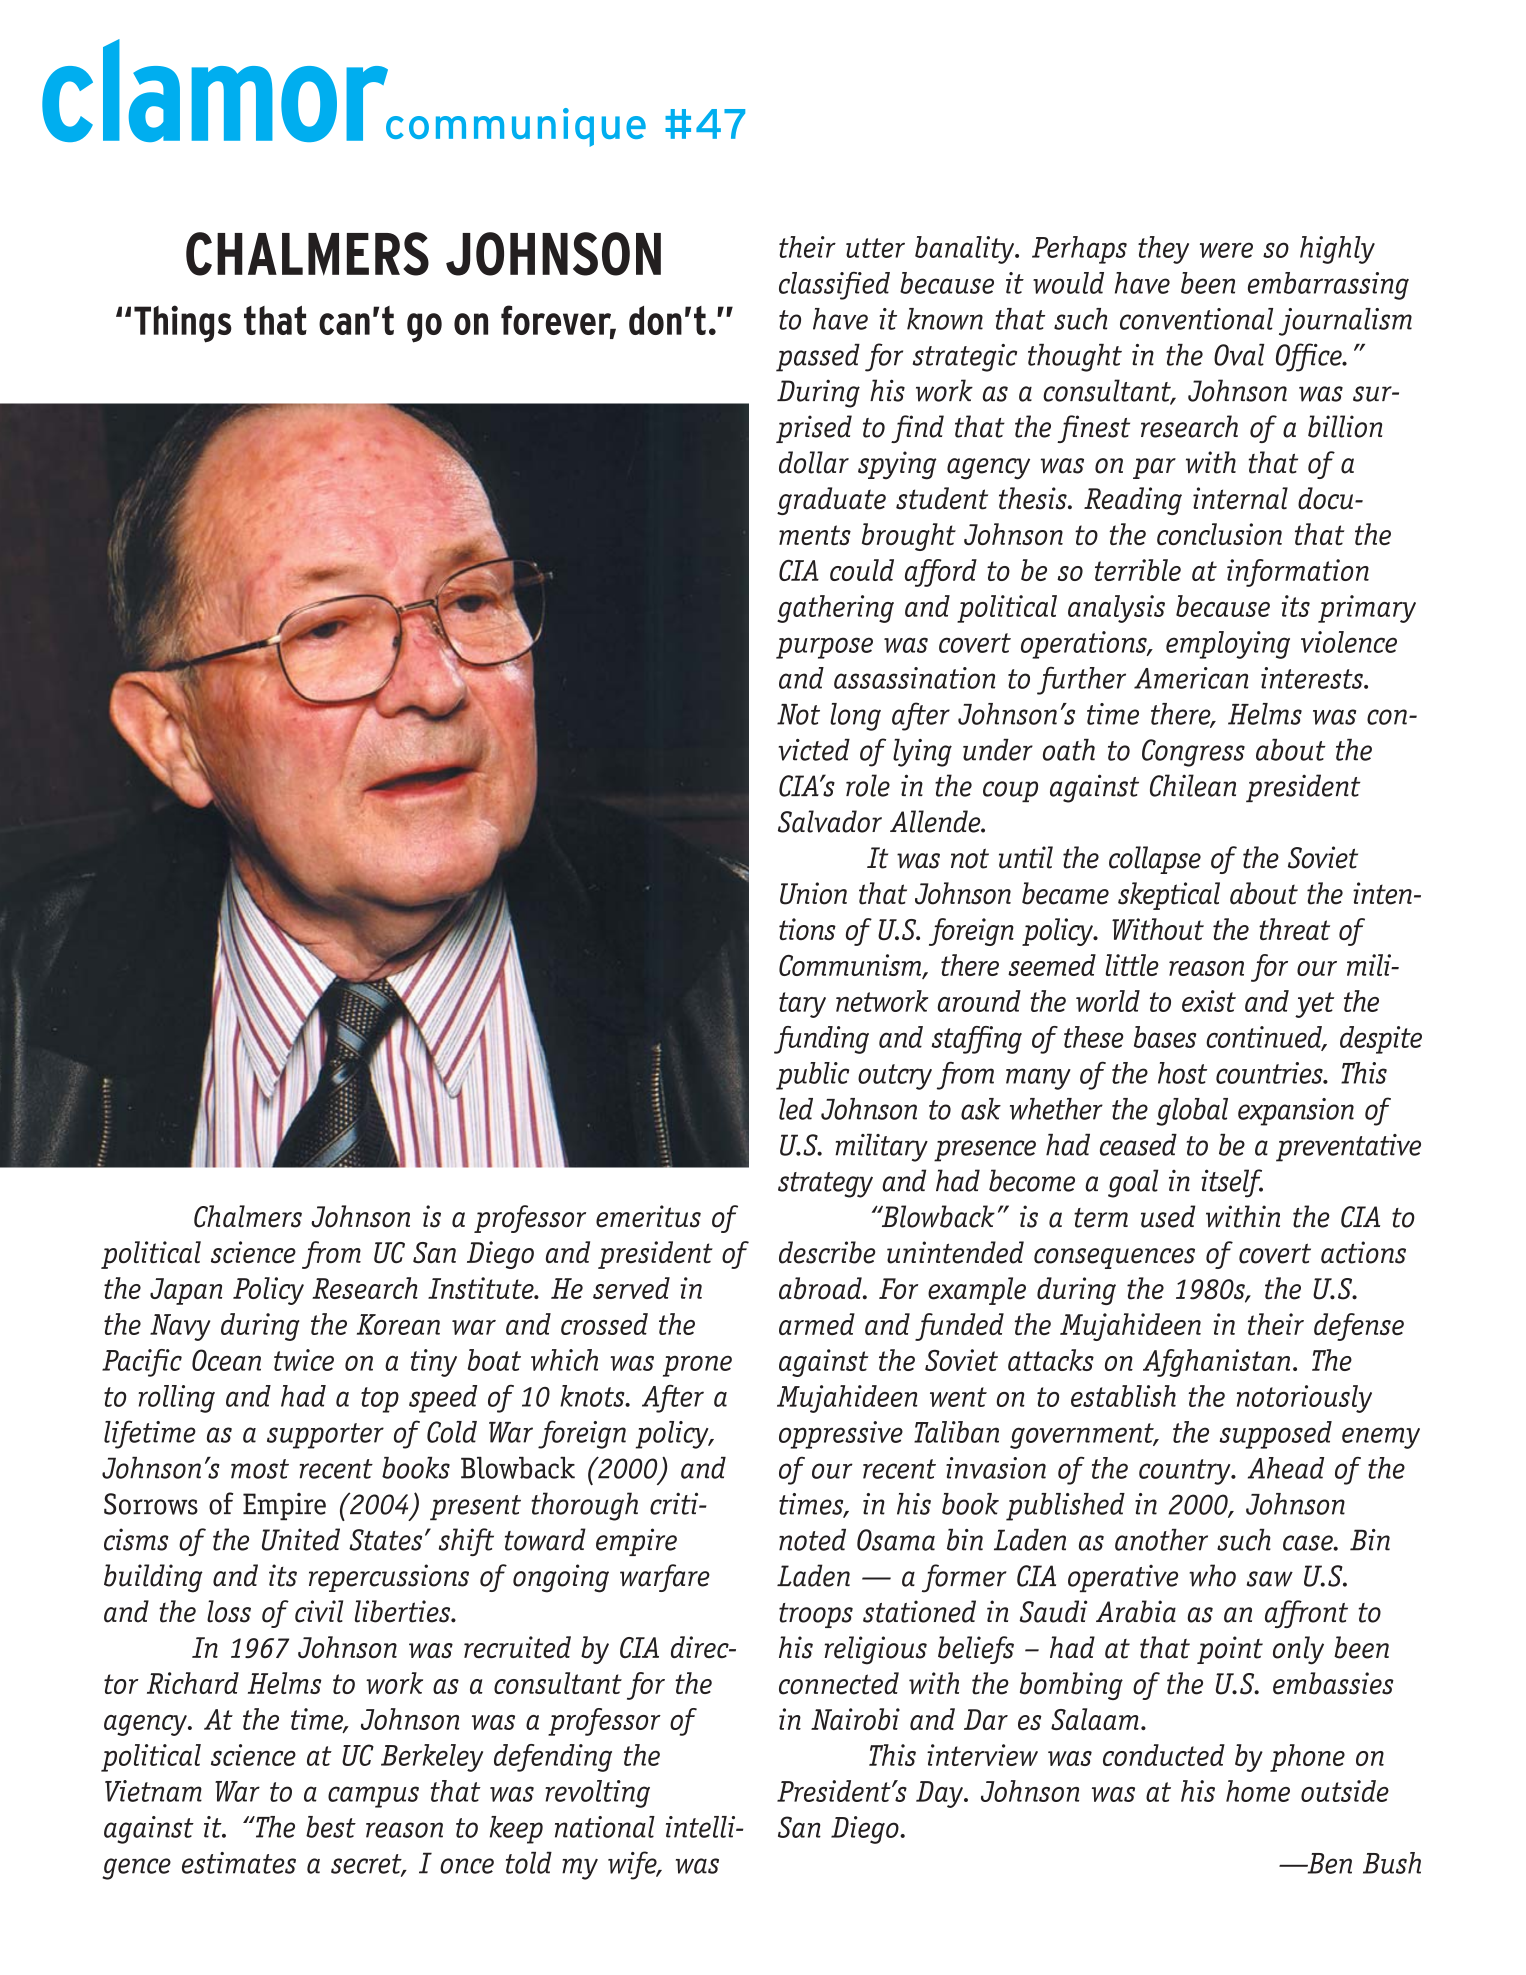 Image resolution: width=1526 pixels, height=1975 pixels. What do you see at coordinates (331, 1827) in the screenshot?
I see `best` at bounding box center [331, 1827].
